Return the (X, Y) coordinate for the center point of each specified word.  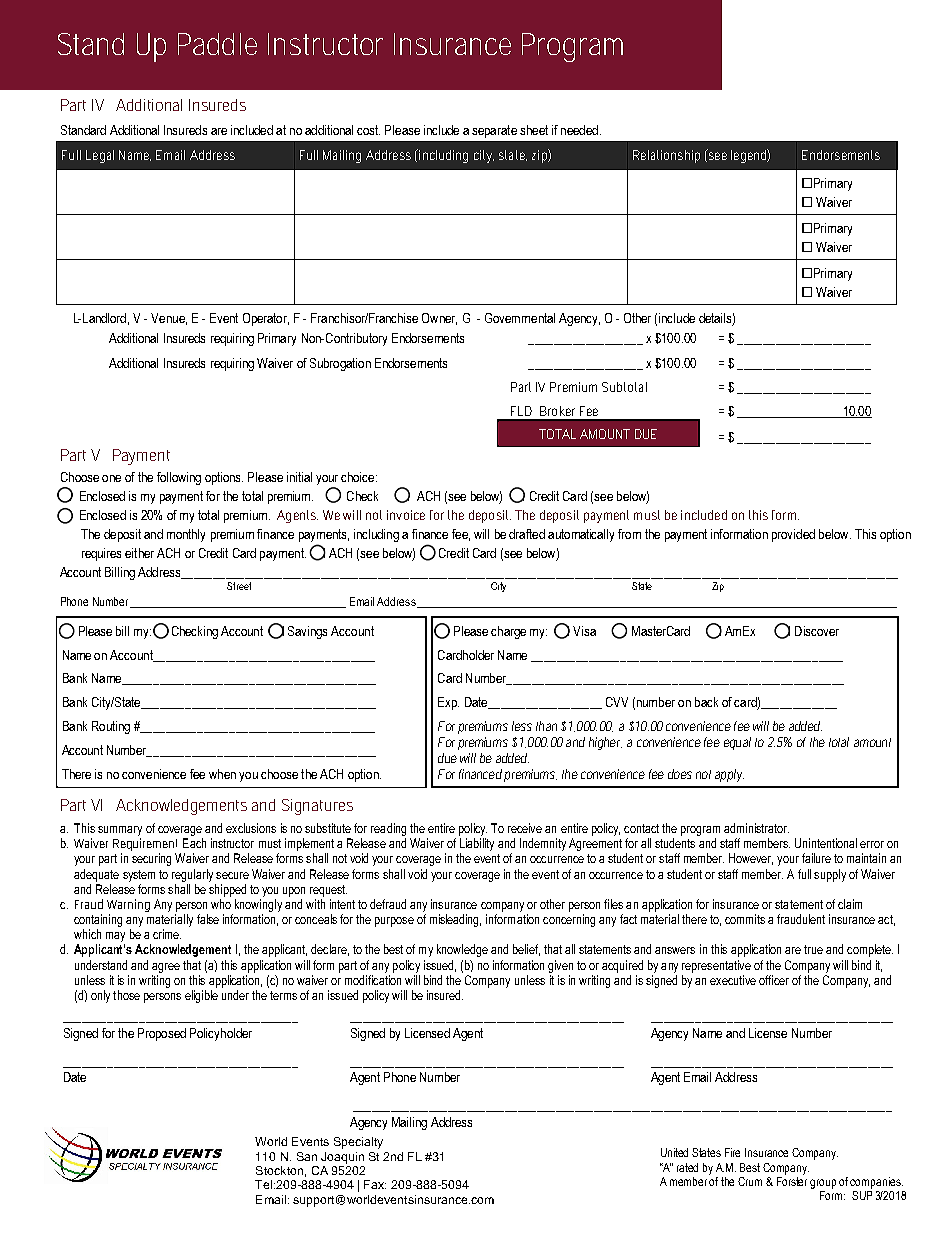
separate (494, 131)
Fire (732, 1152)
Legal (100, 156)
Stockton (279, 1170)
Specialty (358, 1143)
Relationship (666, 156)
